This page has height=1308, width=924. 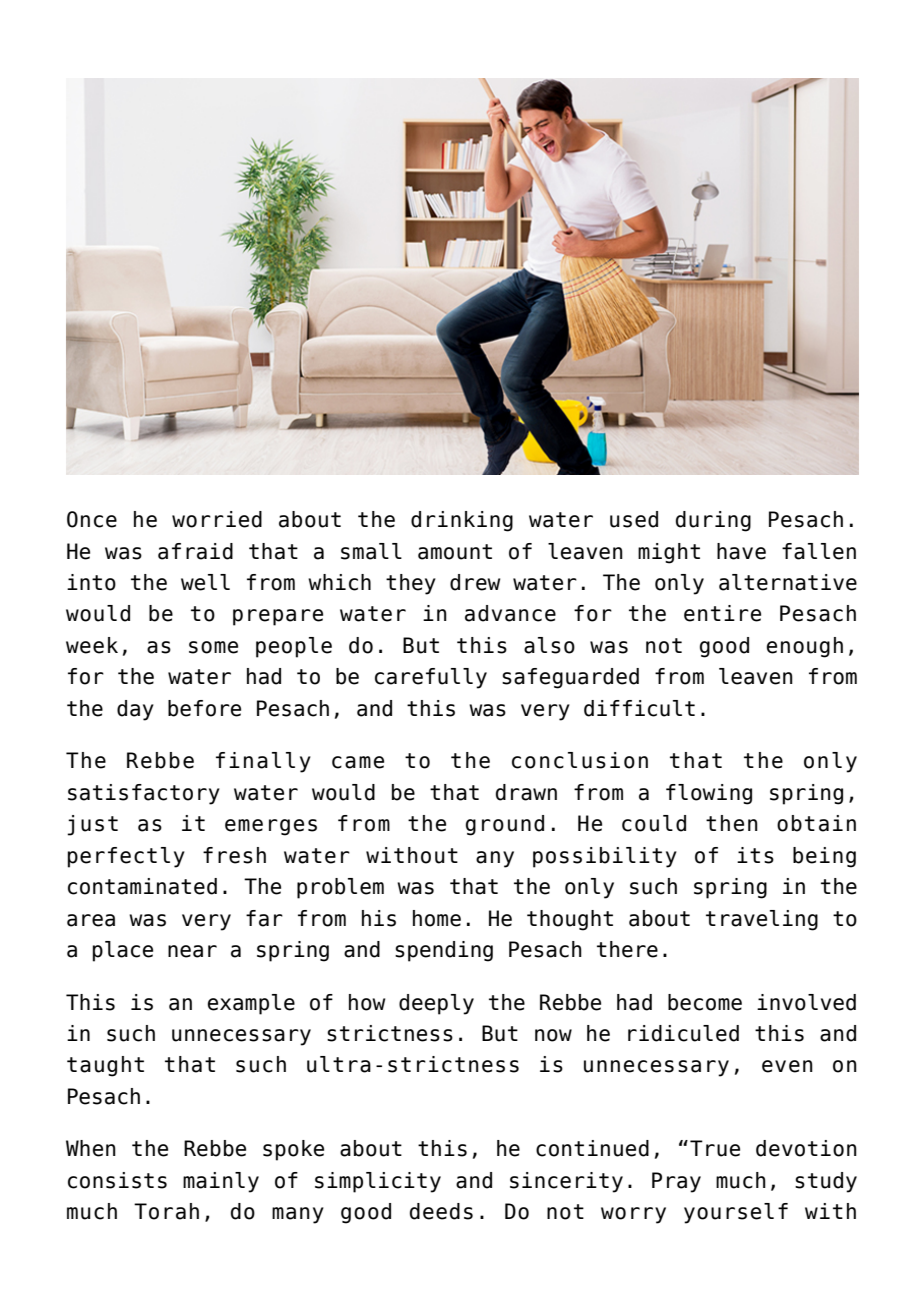 What do you see at coordinates (195, 551) in the page?
I see `afraid` at bounding box center [195, 551].
